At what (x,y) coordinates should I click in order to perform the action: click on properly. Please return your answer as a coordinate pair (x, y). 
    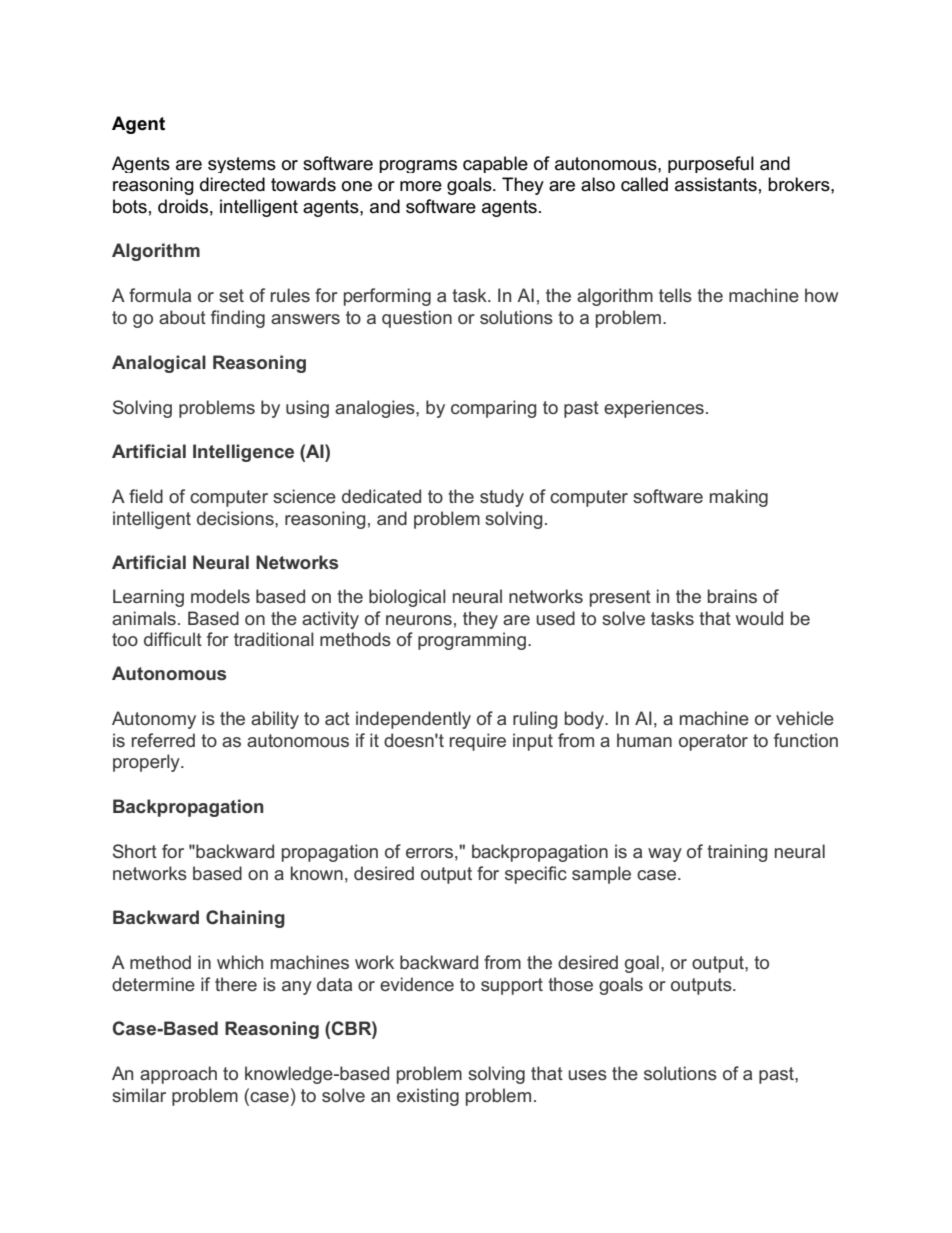
    Looking at the image, I should click on (147, 763).
